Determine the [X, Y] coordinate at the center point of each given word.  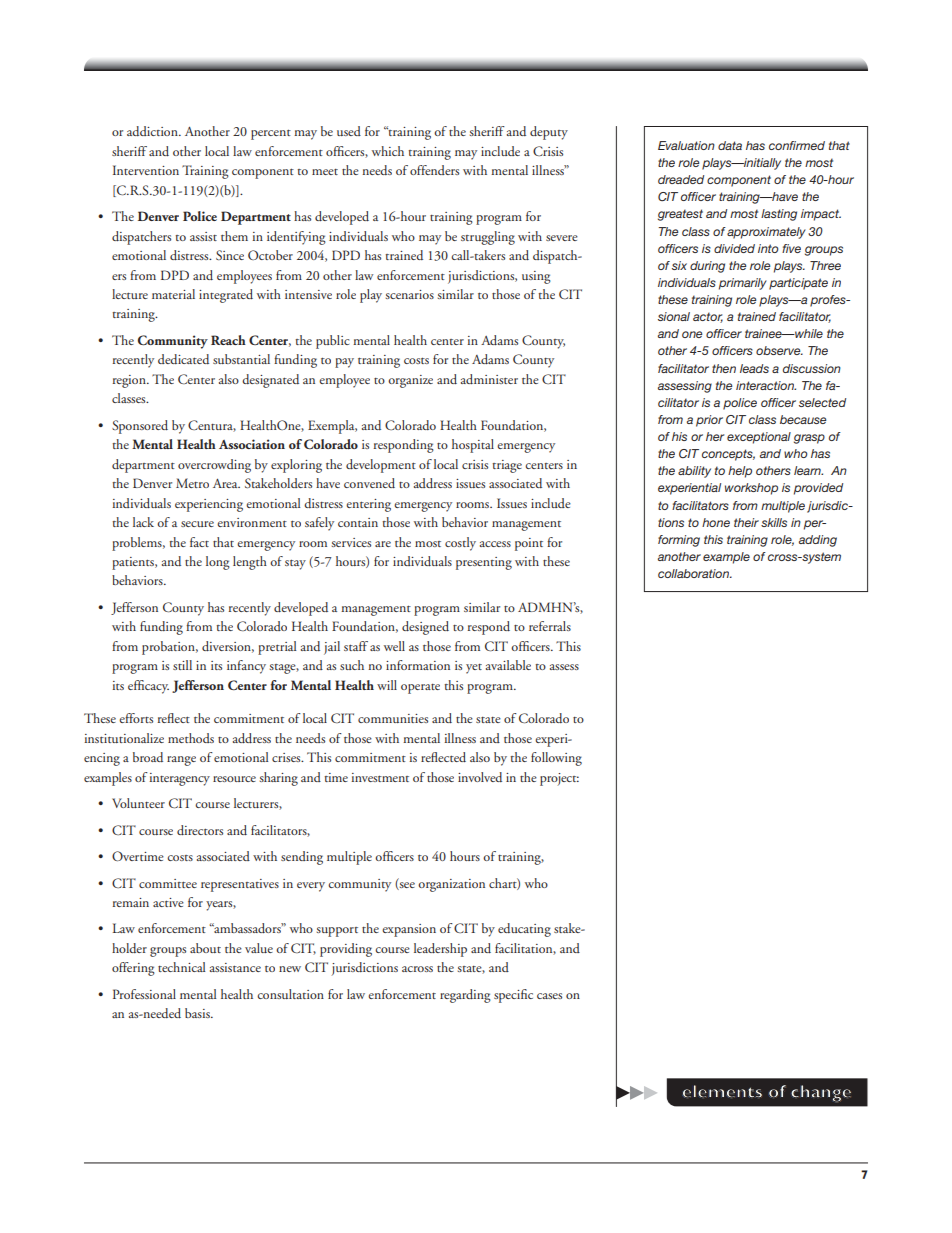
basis [198, 1013]
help [740, 472]
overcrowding [214, 466]
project [559, 779]
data [730, 145]
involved [480, 777]
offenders [434, 170]
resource [234, 779]
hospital [473, 446]
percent [271, 135]
